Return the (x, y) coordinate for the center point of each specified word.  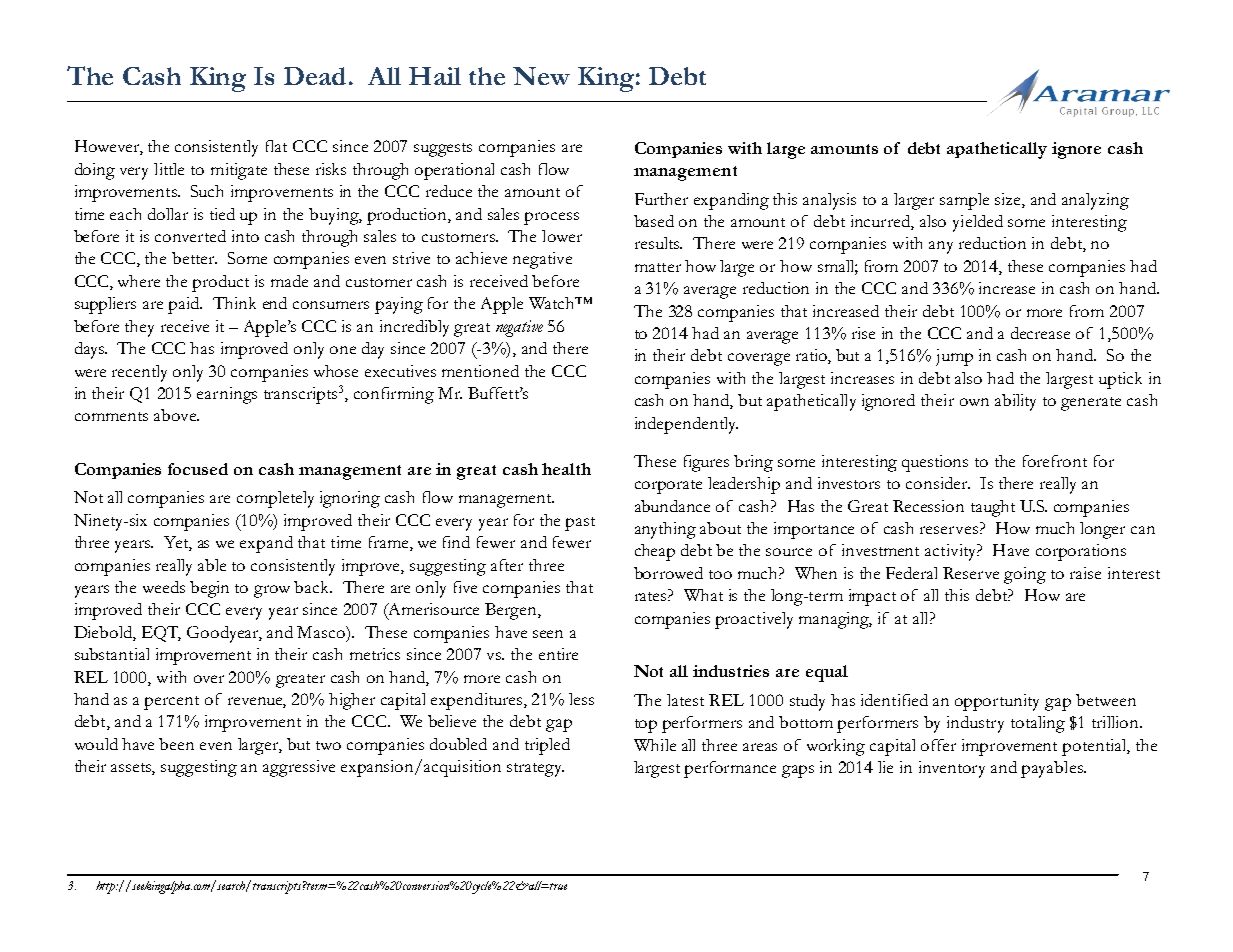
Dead (315, 76)
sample (964, 201)
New (541, 76)
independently (686, 425)
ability (1015, 402)
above (176, 415)
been (176, 744)
